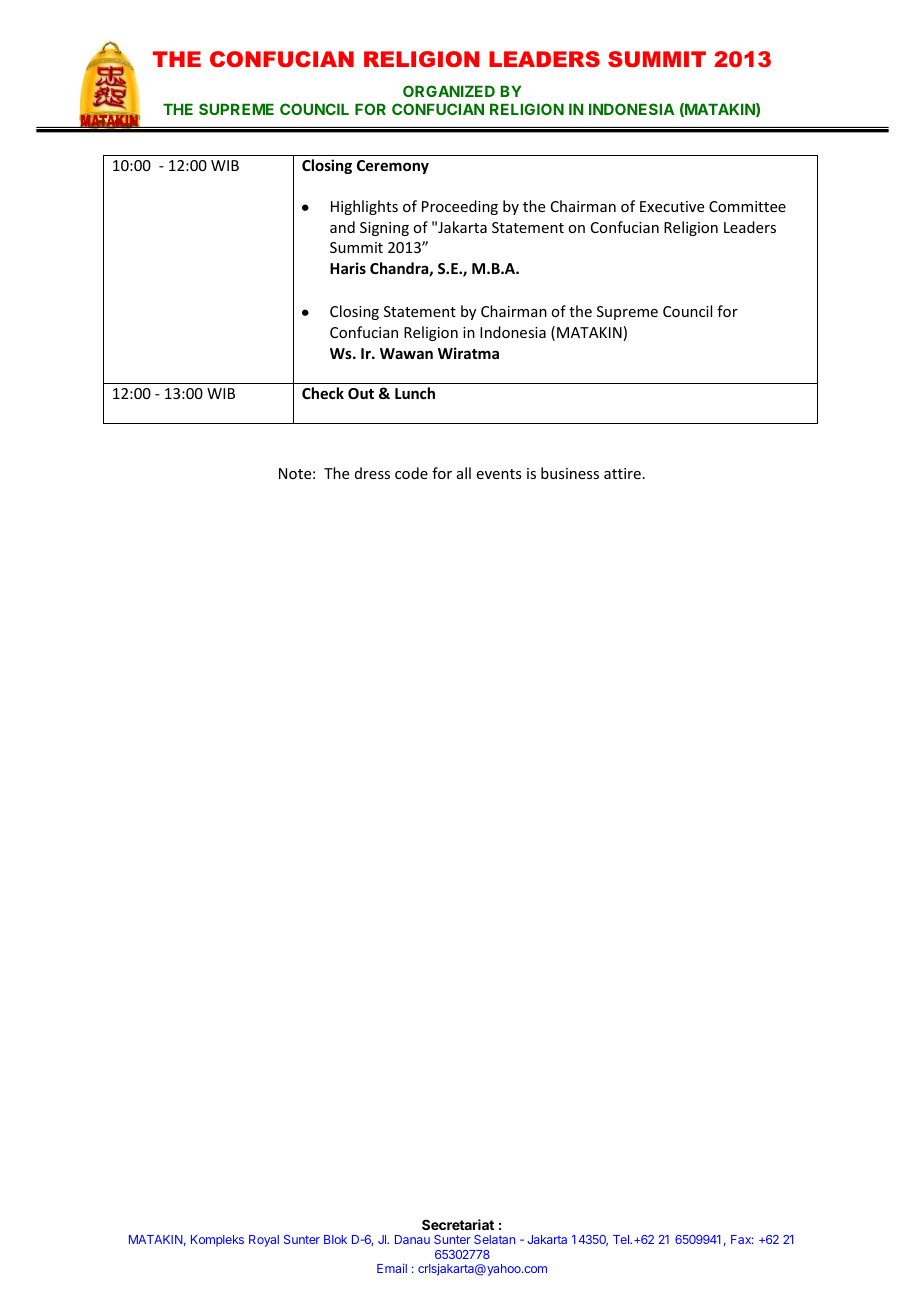 Image resolution: width=924 pixels, height=1308 pixels. What do you see at coordinates (372, 473) in the screenshot?
I see `dress` at bounding box center [372, 473].
